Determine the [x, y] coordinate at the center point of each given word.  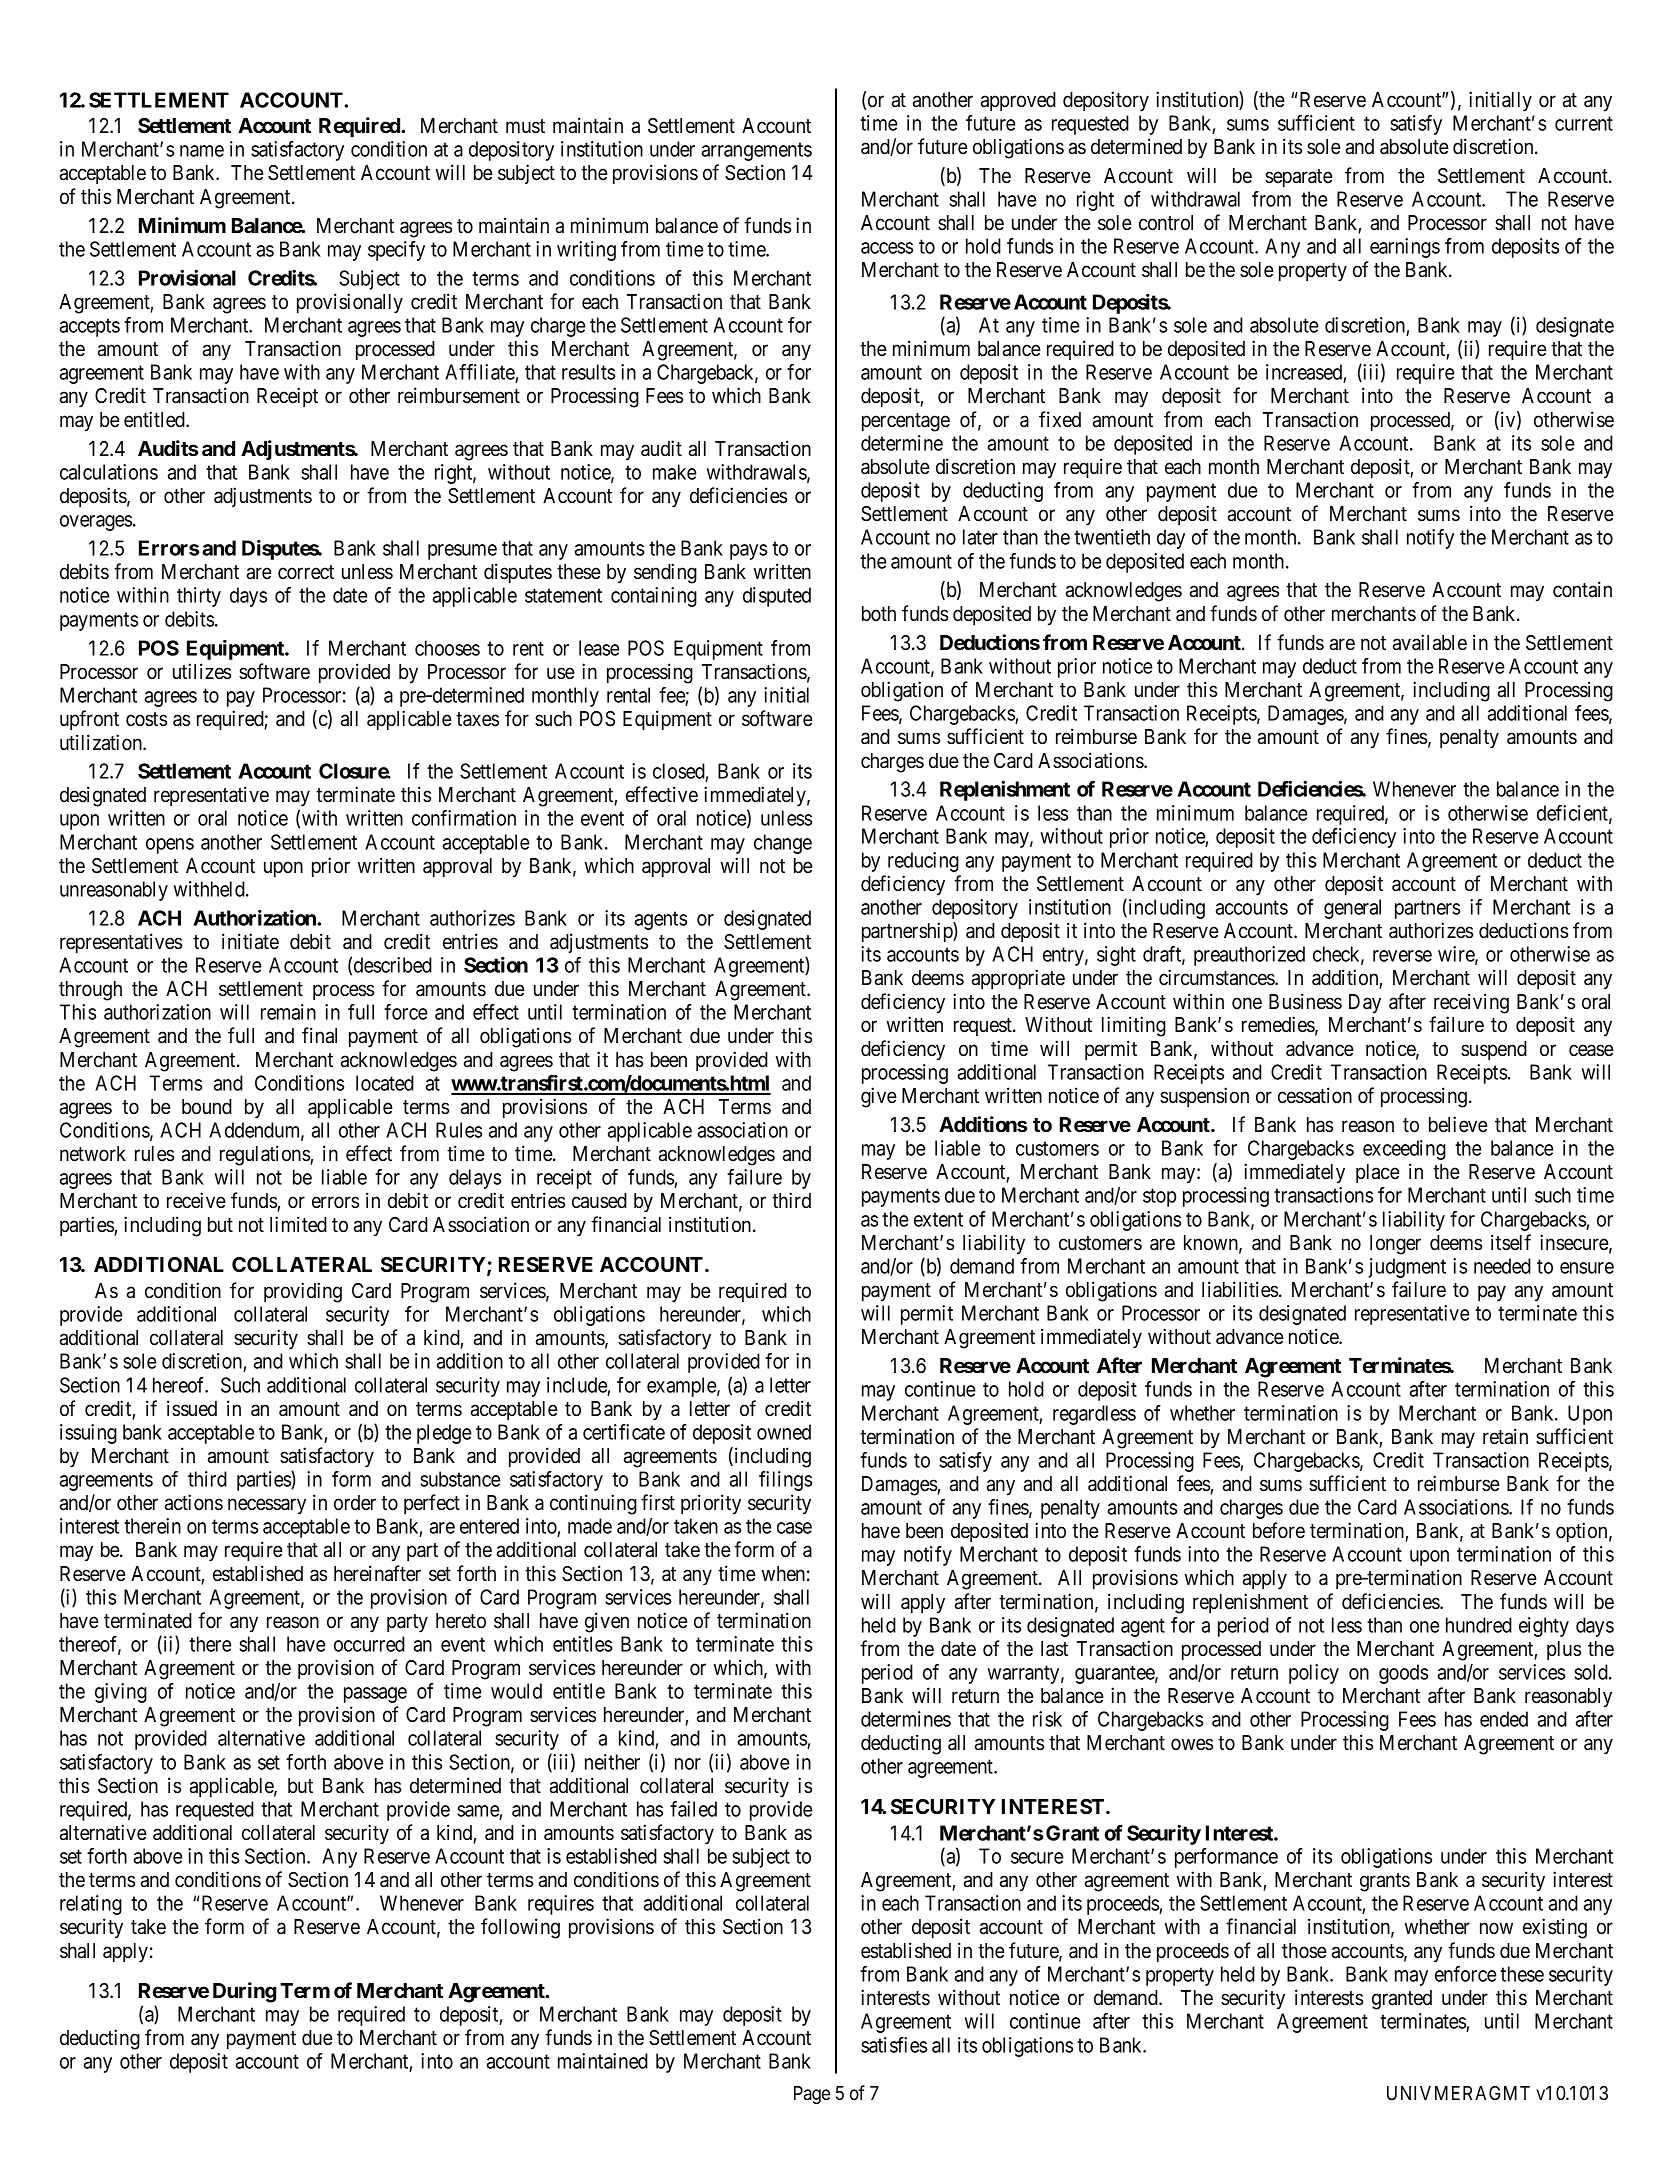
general [1352, 909]
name [202, 151]
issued [192, 1408]
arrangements [757, 152]
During [244, 1992]
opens [170, 846]
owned [784, 1432]
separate [1299, 178]
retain [1505, 1436]
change [783, 844]
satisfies [894, 2045]
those [1304, 1951]
